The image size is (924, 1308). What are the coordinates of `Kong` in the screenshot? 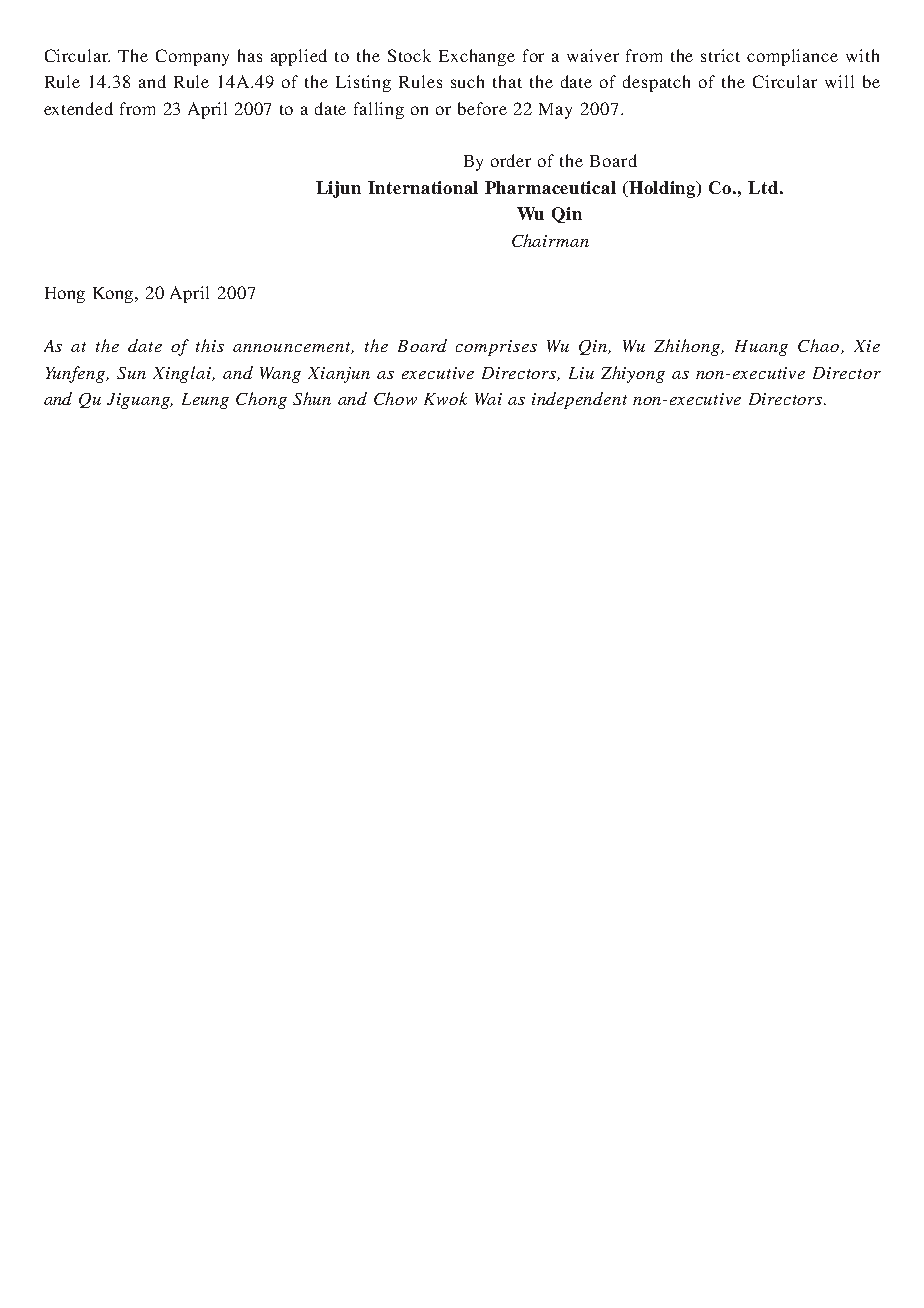 It's located at (115, 295).
